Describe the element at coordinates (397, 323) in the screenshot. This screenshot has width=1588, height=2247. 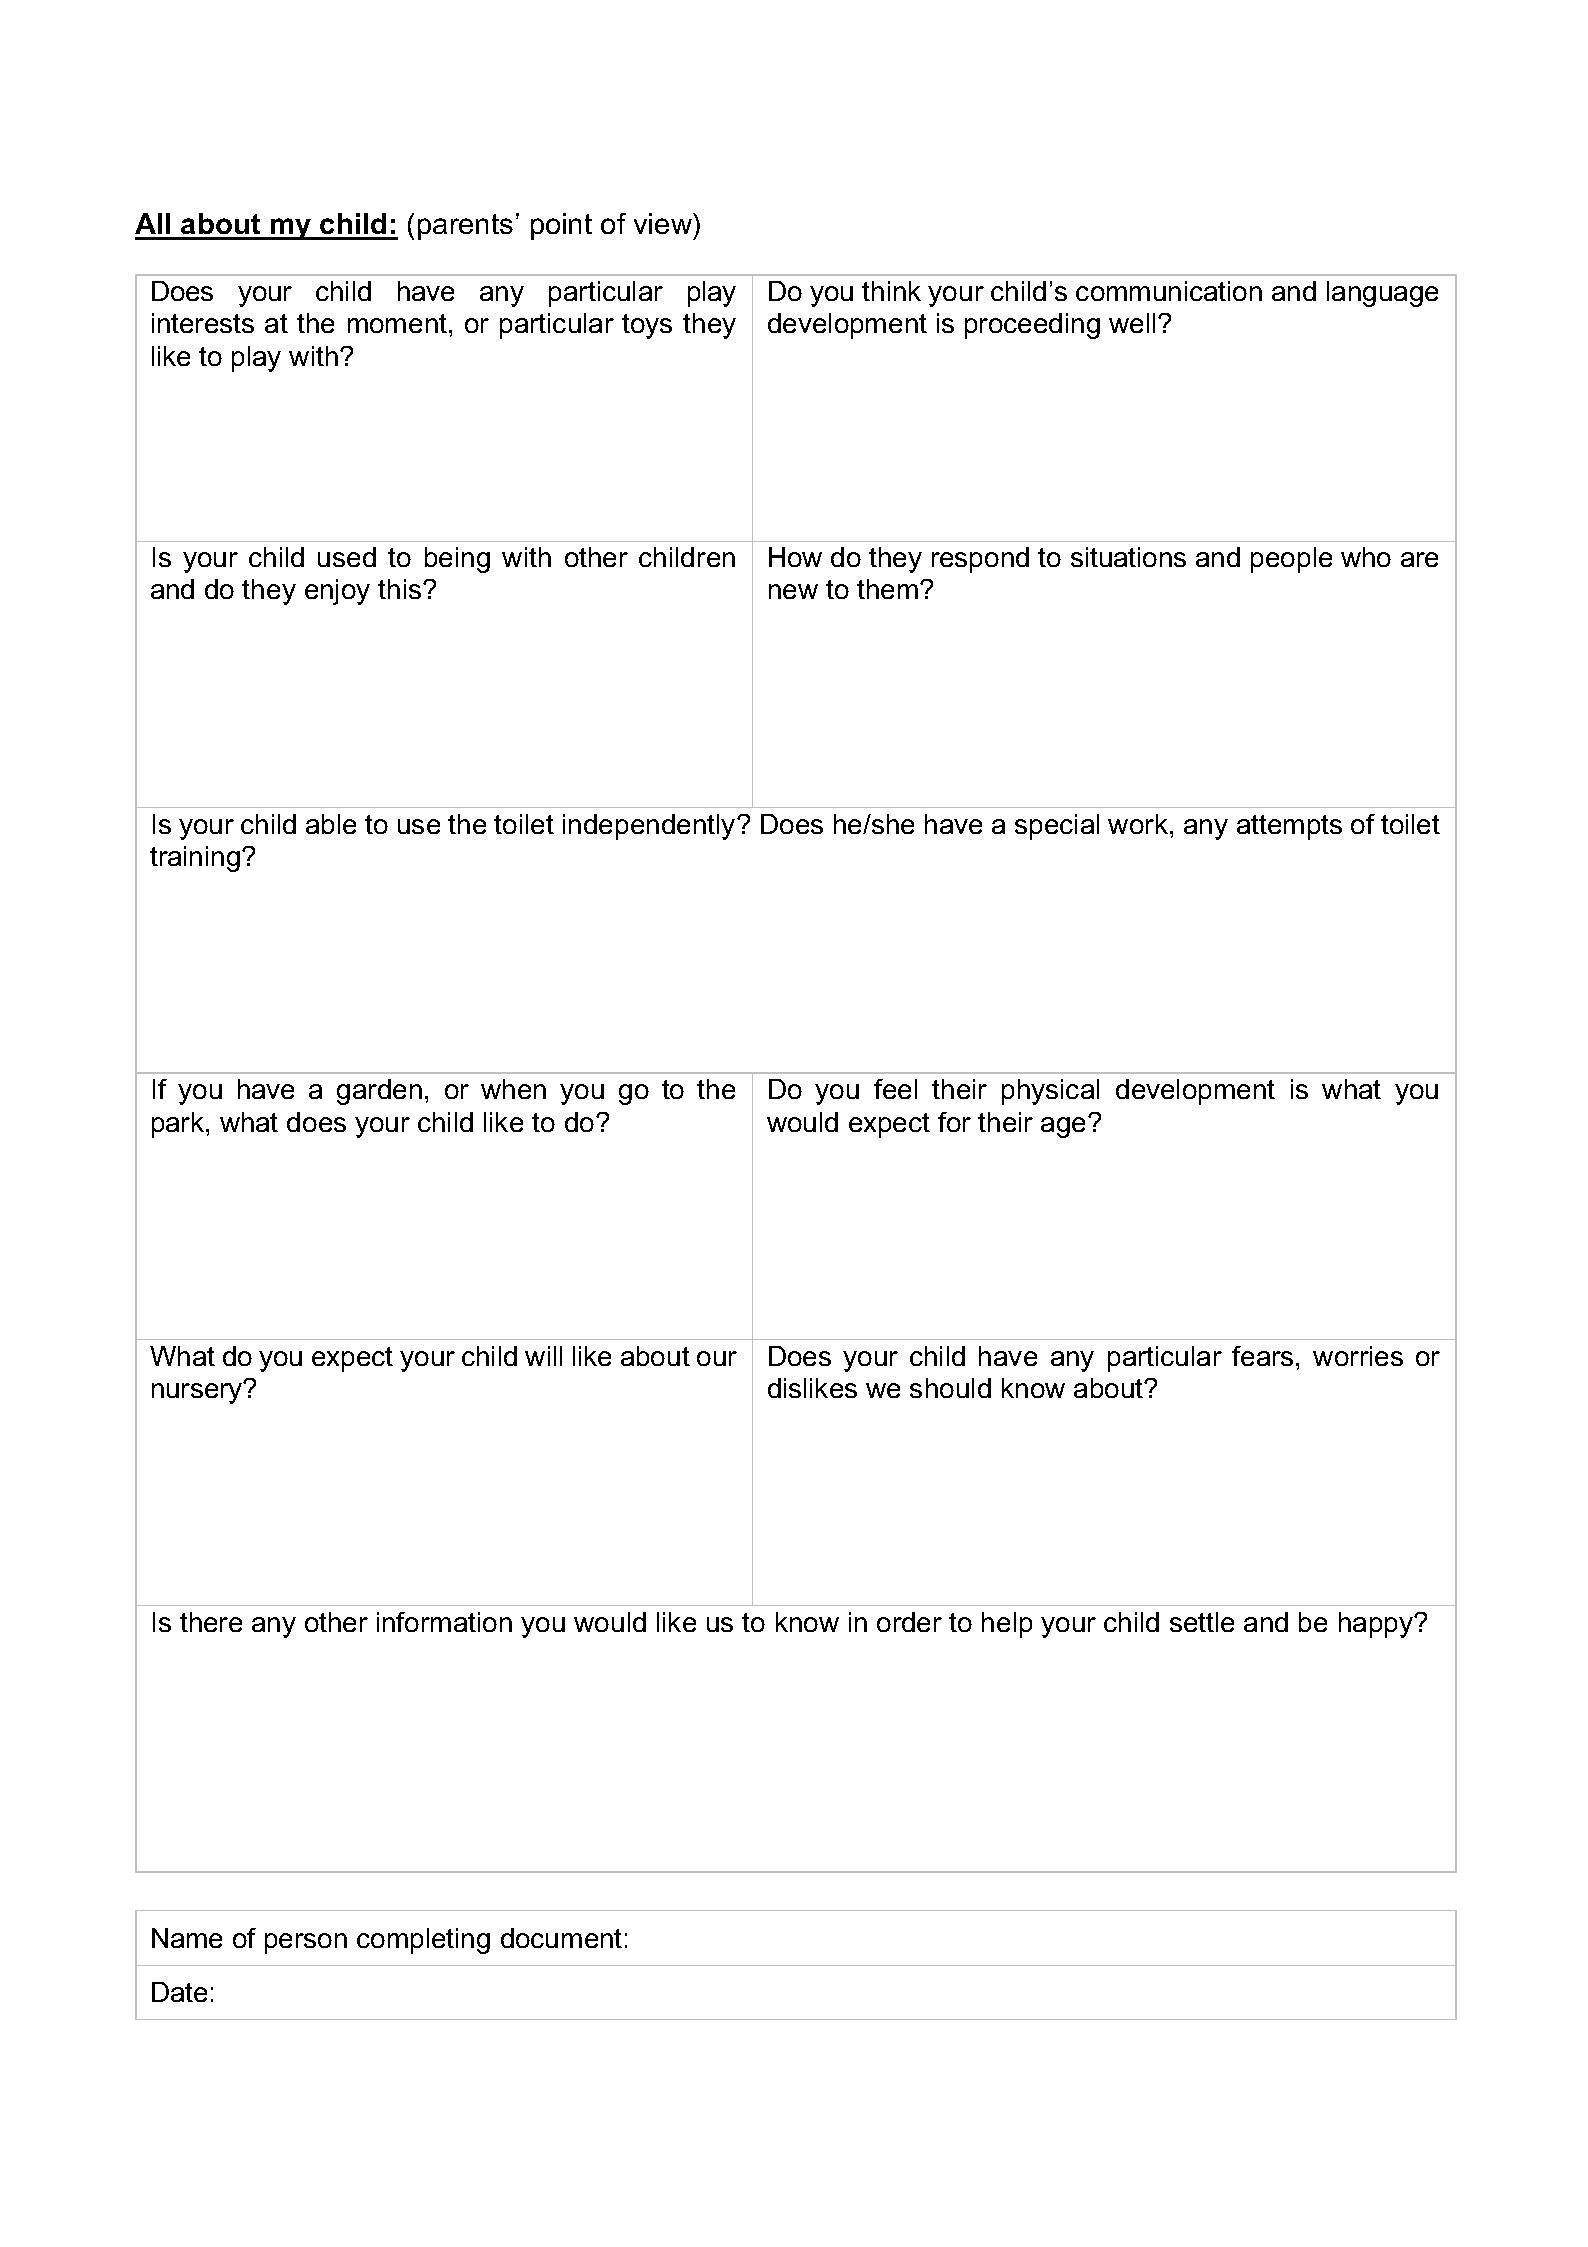
I see `moment` at that location.
